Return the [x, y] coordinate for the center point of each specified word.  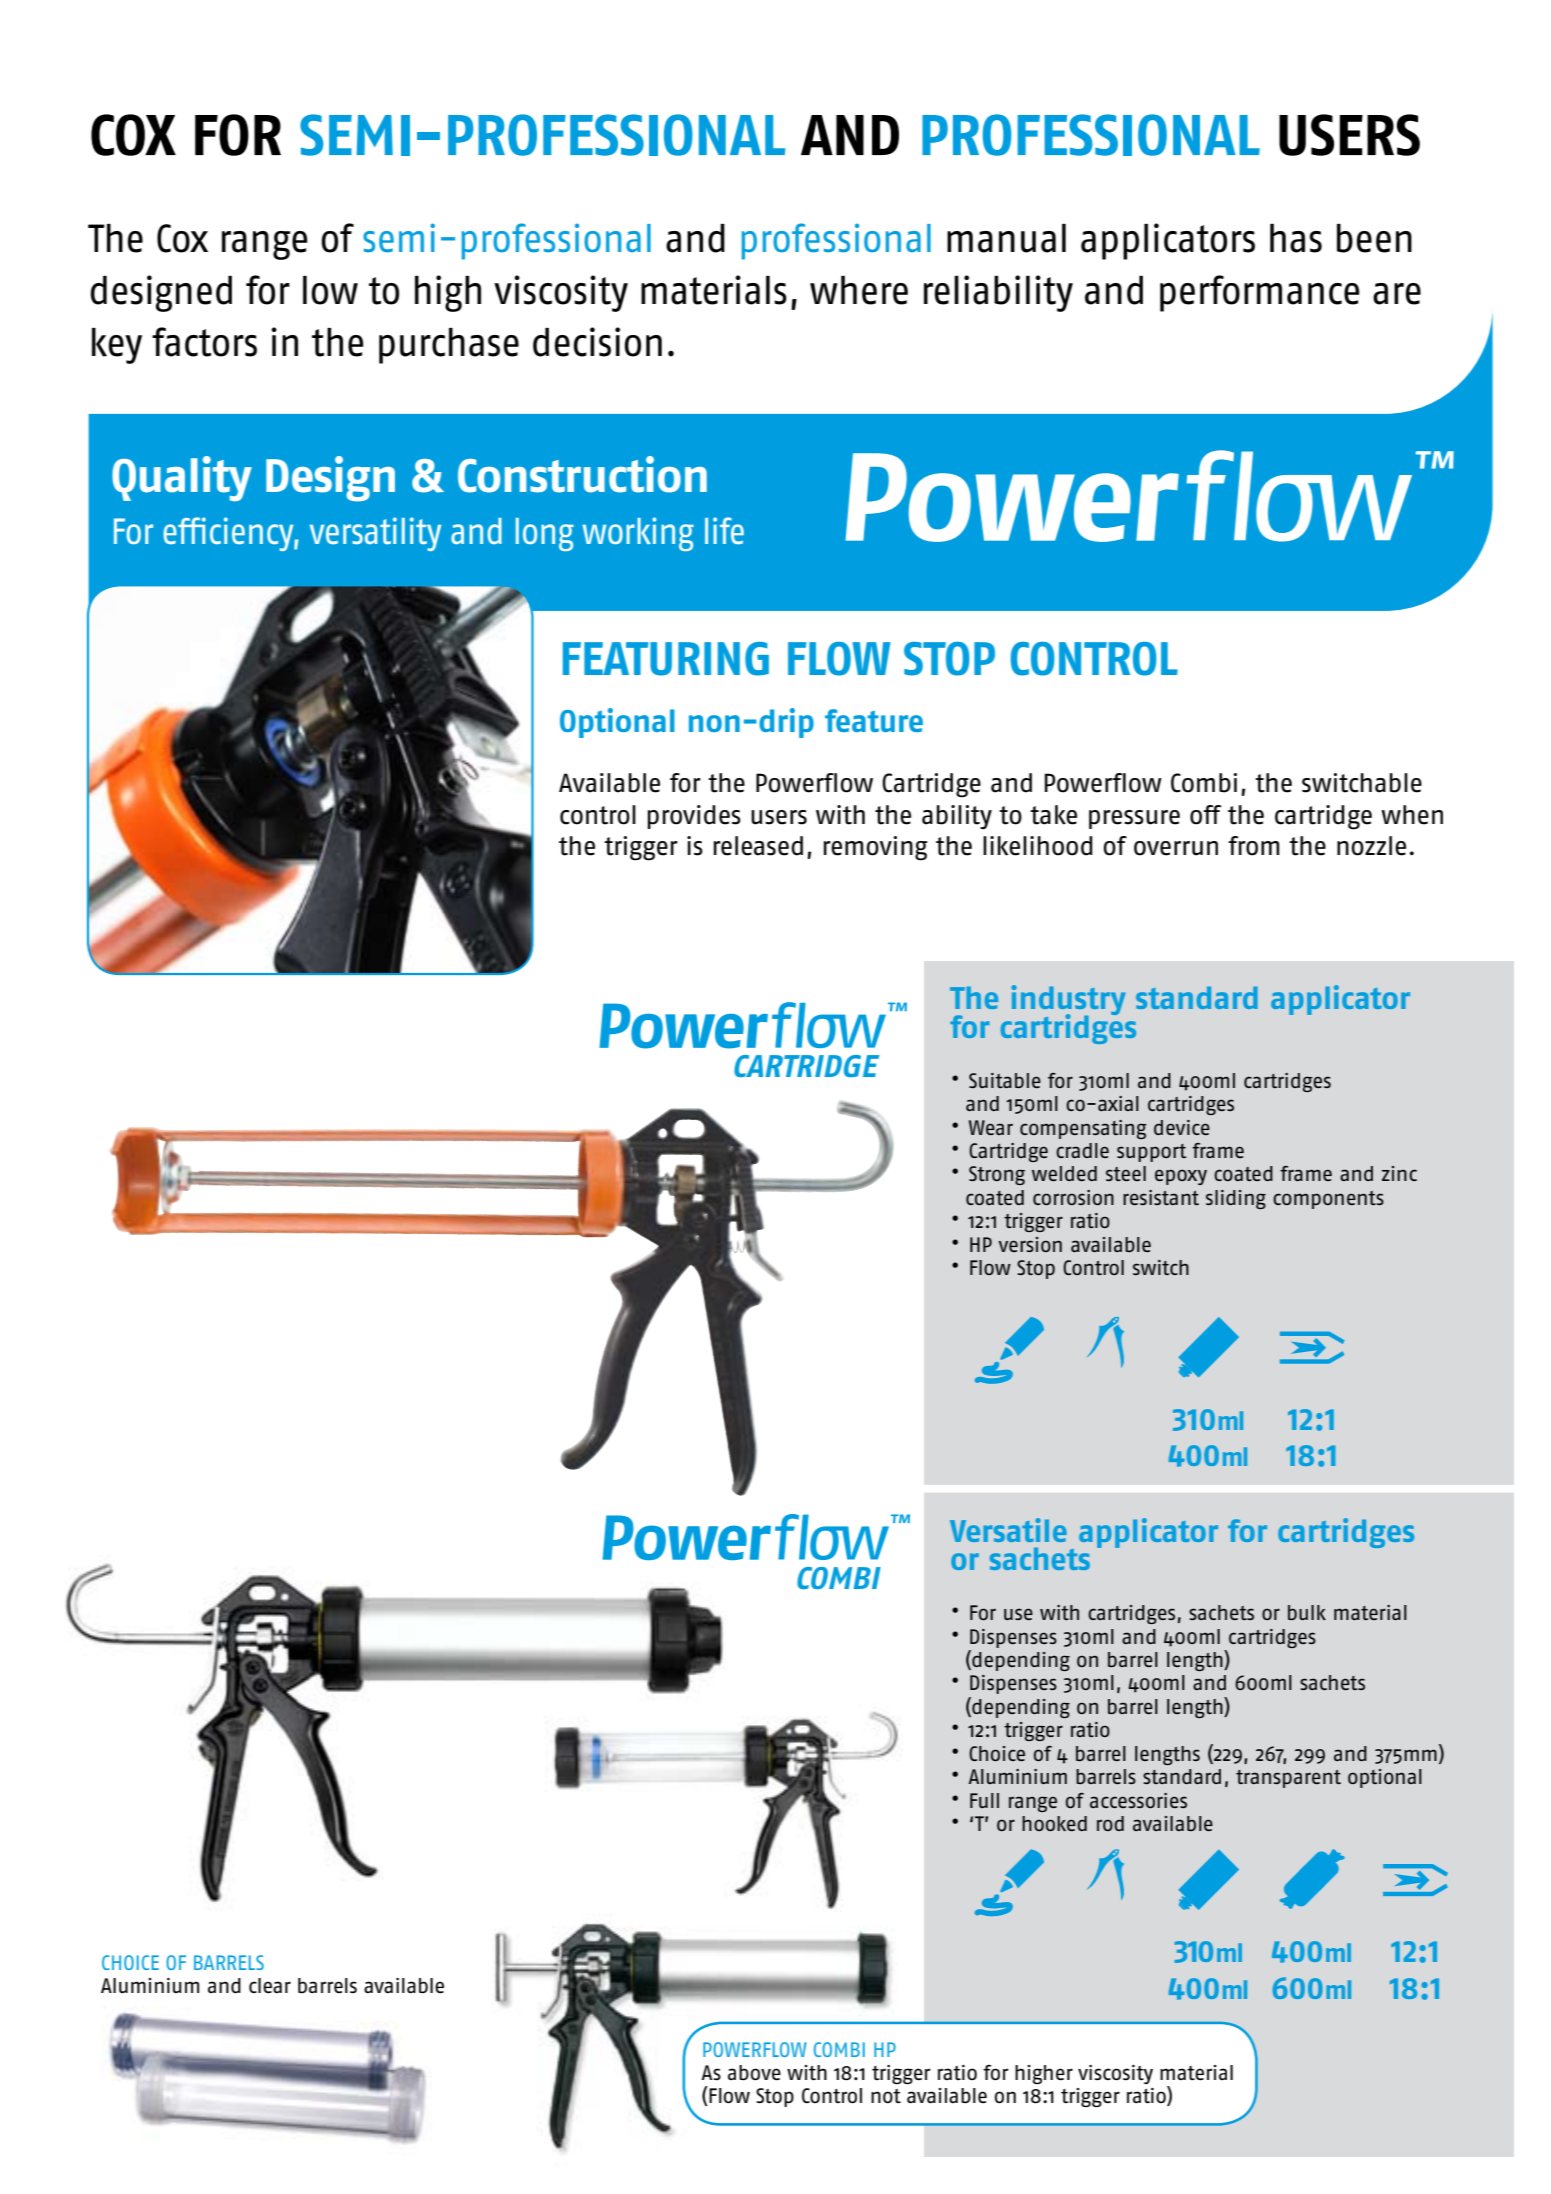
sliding [1236, 1199]
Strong [997, 1175]
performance [1259, 293]
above [754, 2073]
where [859, 290]
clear [270, 1986]
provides [694, 817]
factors [204, 342]
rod [1110, 1823]
